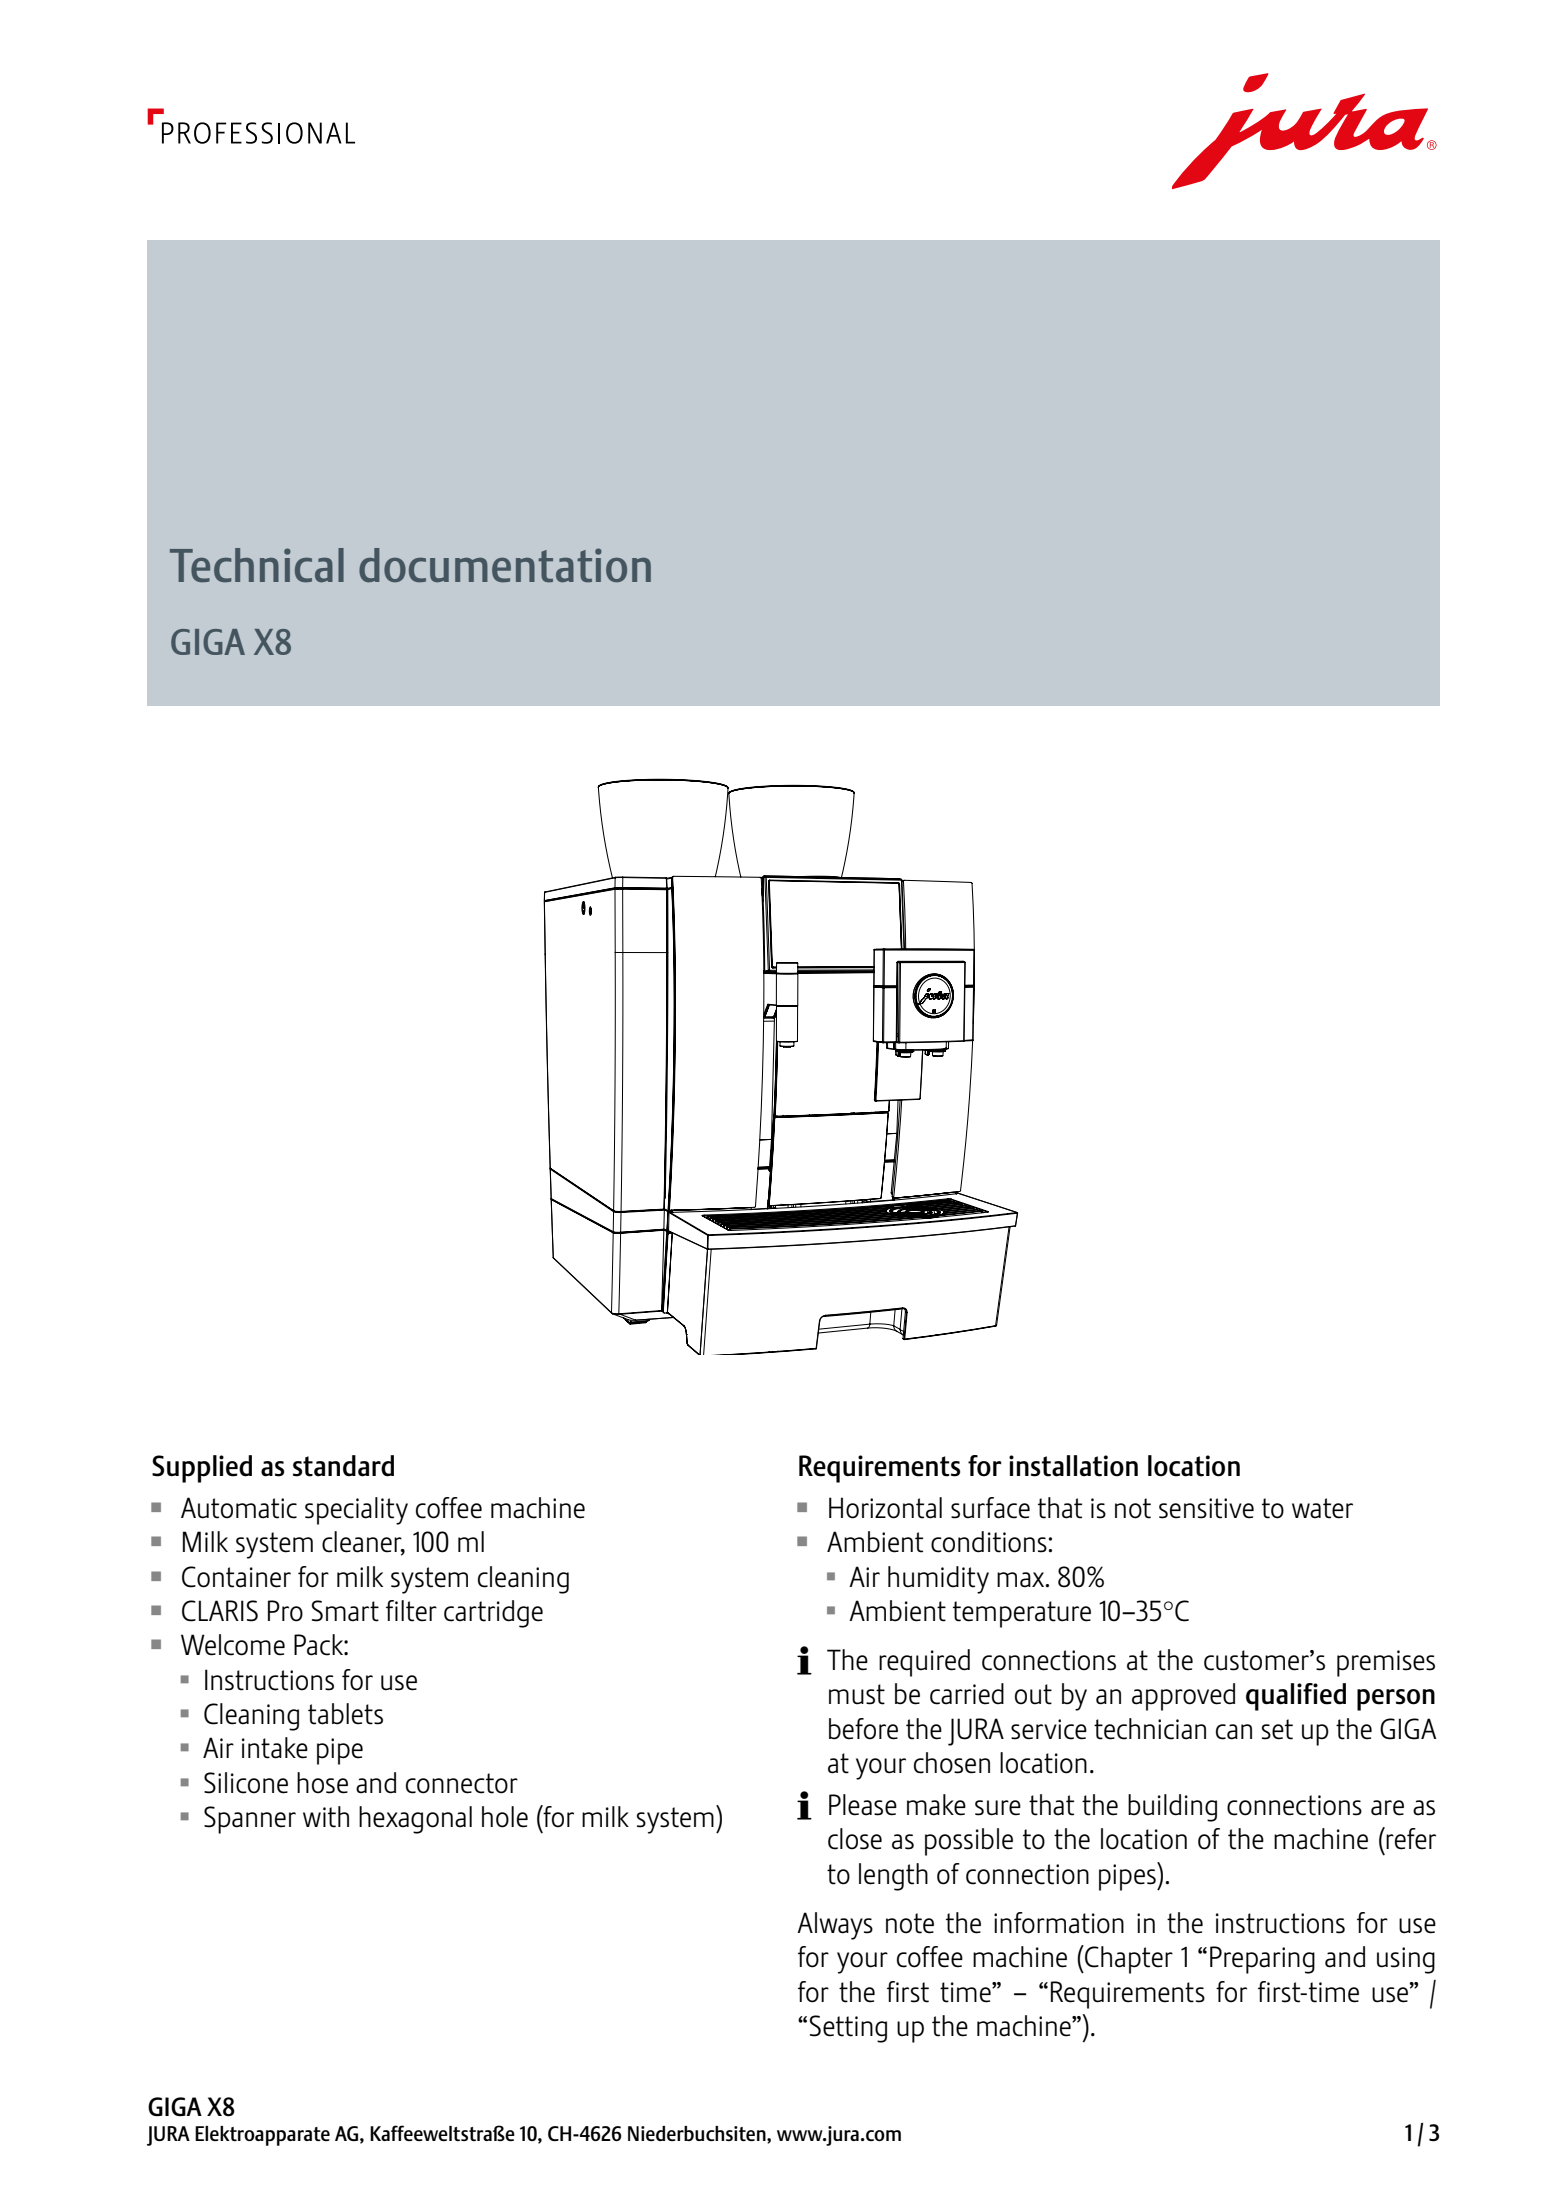 This screenshot has height=2193, width=1551. What do you see at coordinates (326, 1817) in the screenshot?
I see `with` at bounding box center [326, 1817].
